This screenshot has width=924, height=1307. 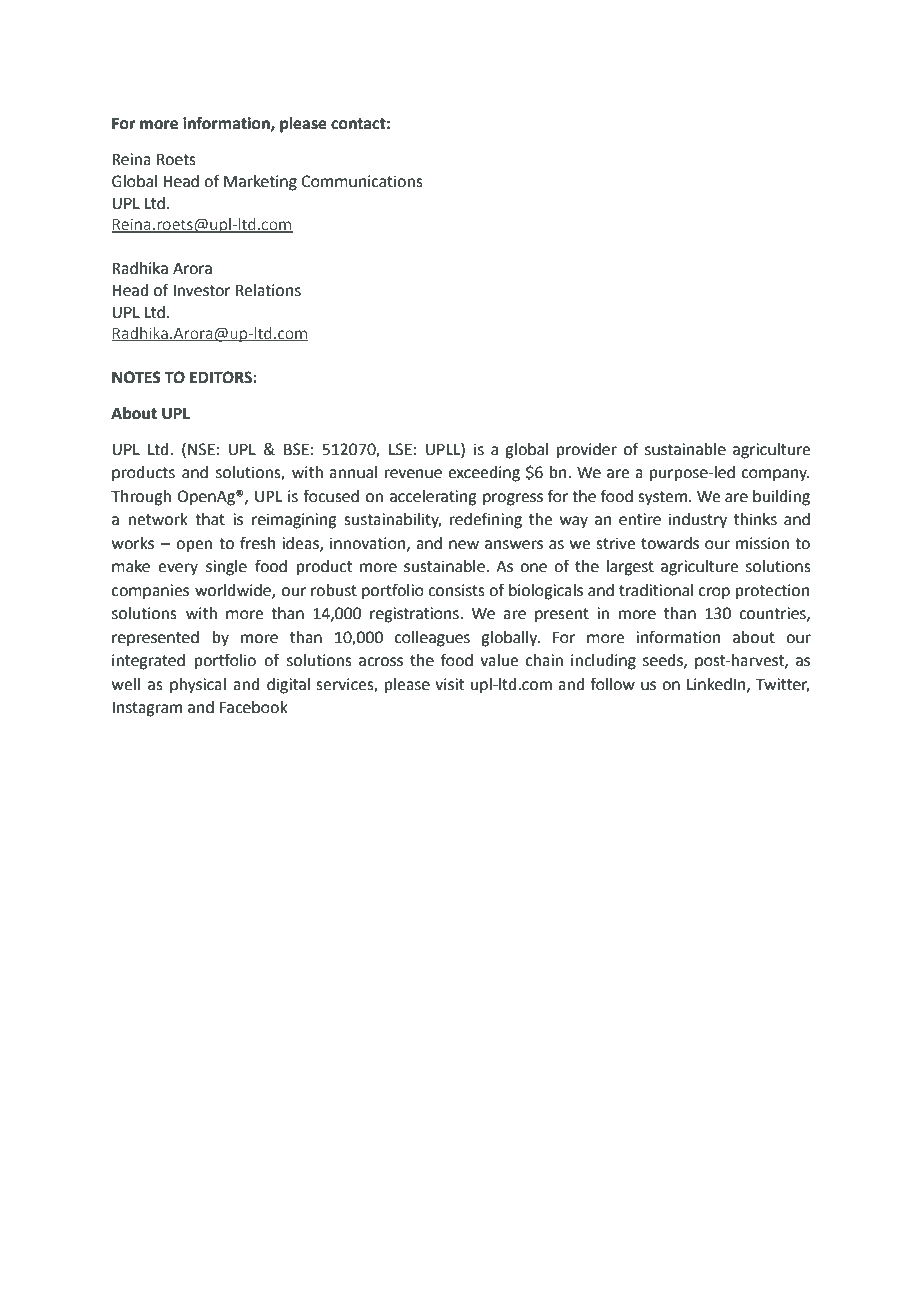 I want to click on single, so click(x=226, y=568).
